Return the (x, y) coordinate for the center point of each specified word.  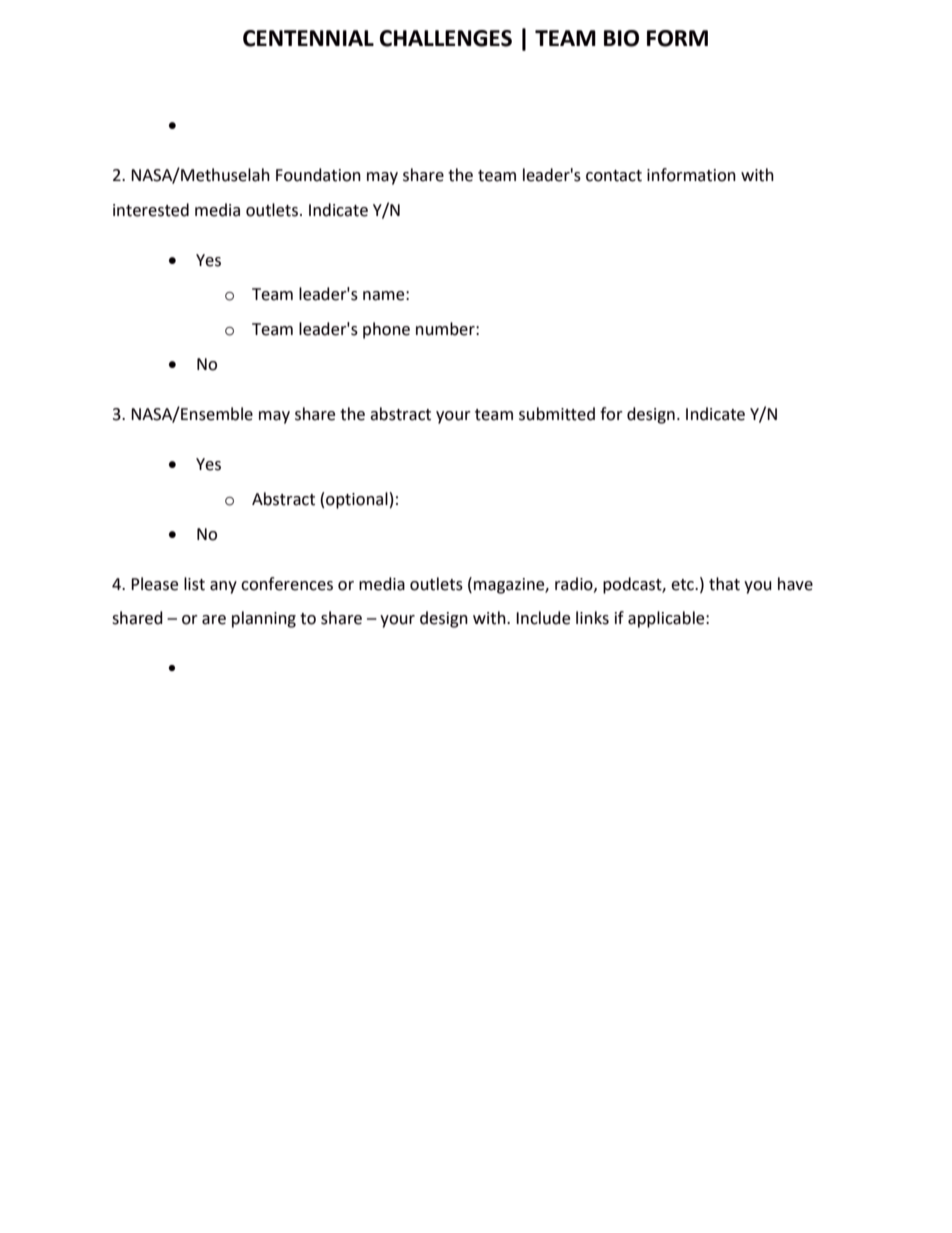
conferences (287, 584)
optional (357, 500)
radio (575, 584)
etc (683, 585)
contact (614, 176)
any (223, 587)
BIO (621, 38)
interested (151, 210)
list (194, 584)
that (724, 584)
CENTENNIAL (308, 38)
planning (264, 619)
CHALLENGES (446, 38)
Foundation (318, 175)
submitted (557, 414)
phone (386, 330)
